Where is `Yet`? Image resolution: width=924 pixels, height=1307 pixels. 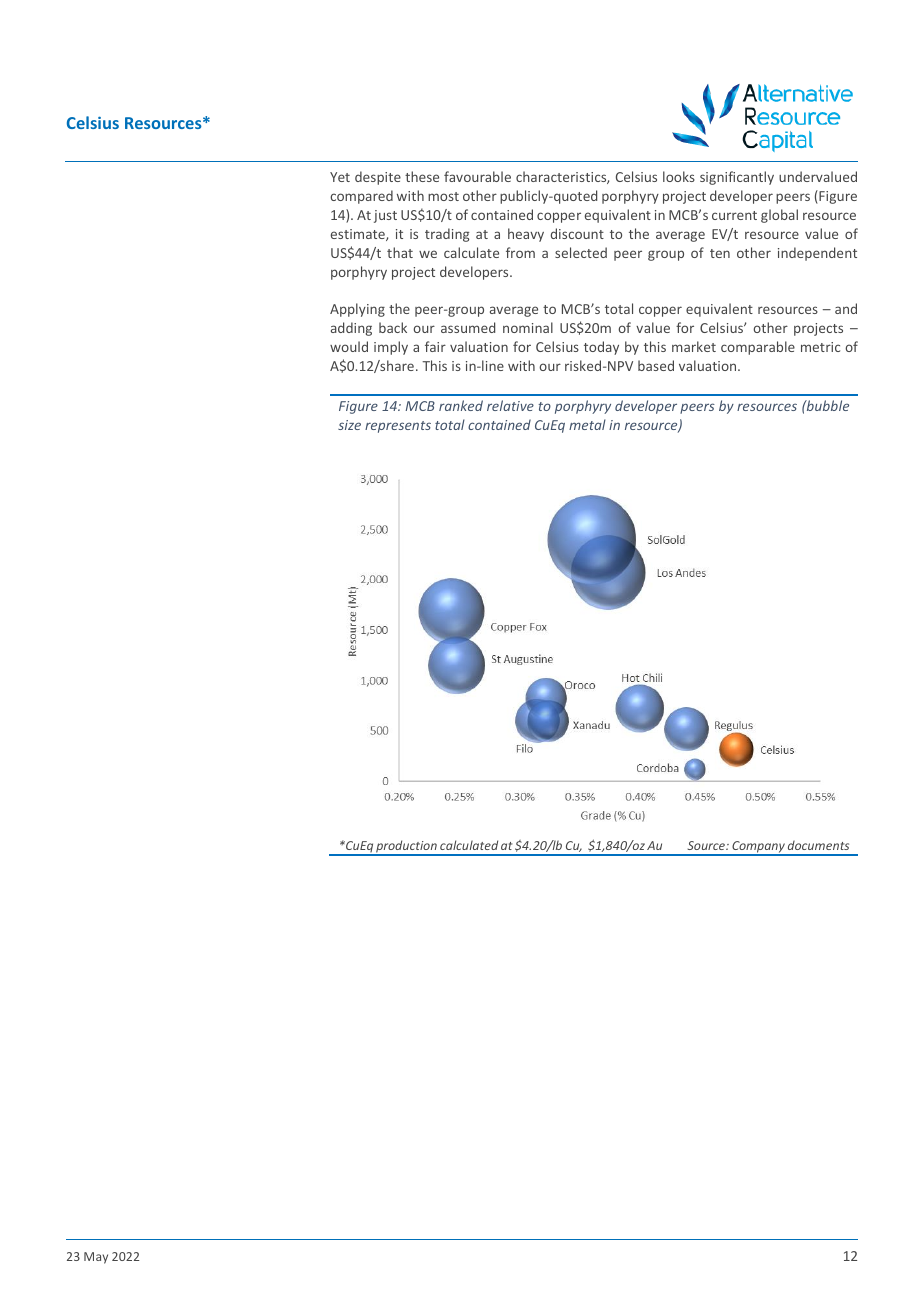
Yet is located at coordinates (340, 177).
